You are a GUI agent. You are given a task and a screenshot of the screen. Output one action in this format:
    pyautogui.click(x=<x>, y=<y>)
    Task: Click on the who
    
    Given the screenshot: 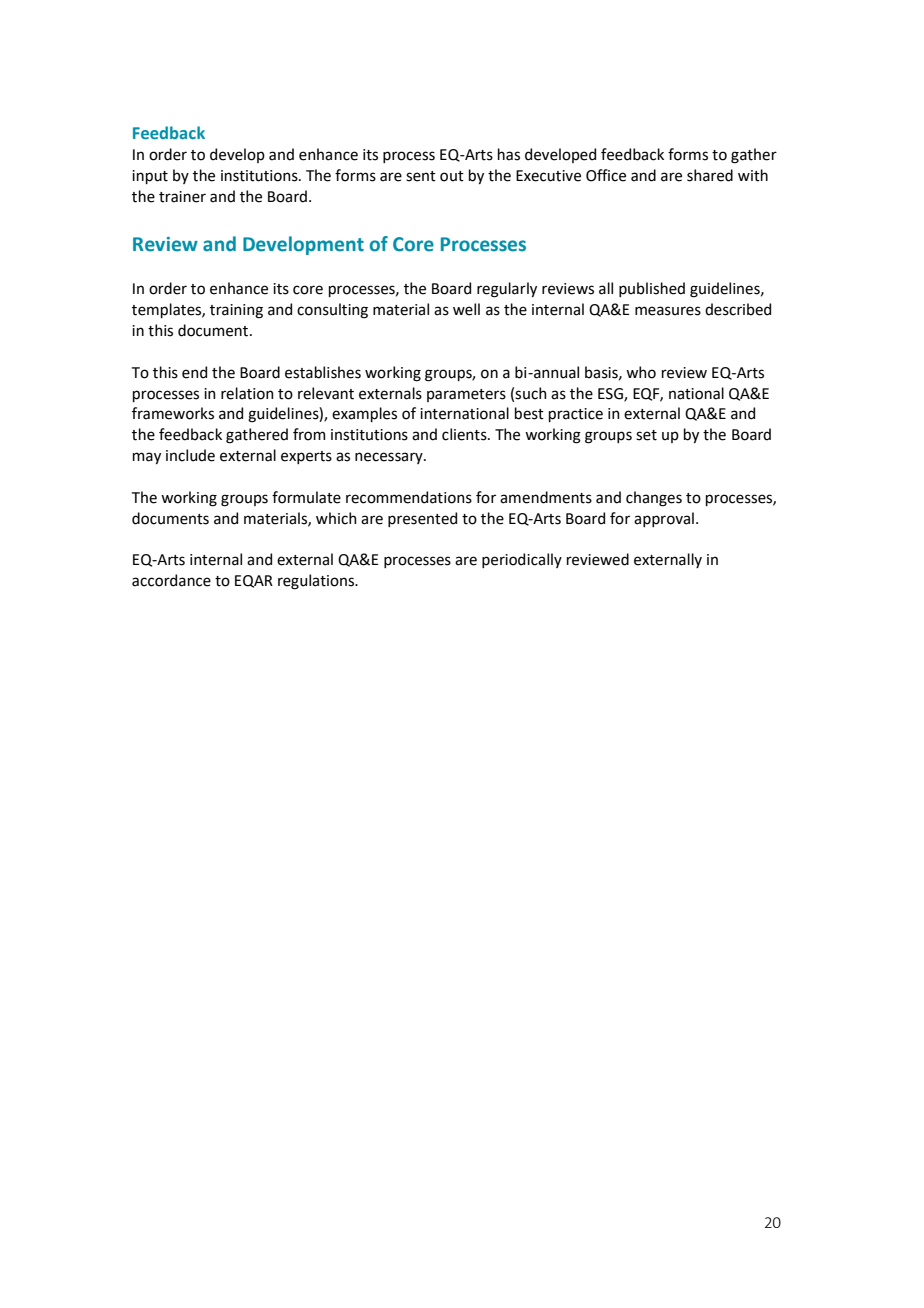 What is the action you would take?
    pyautogui.click(x=641, y=372)
